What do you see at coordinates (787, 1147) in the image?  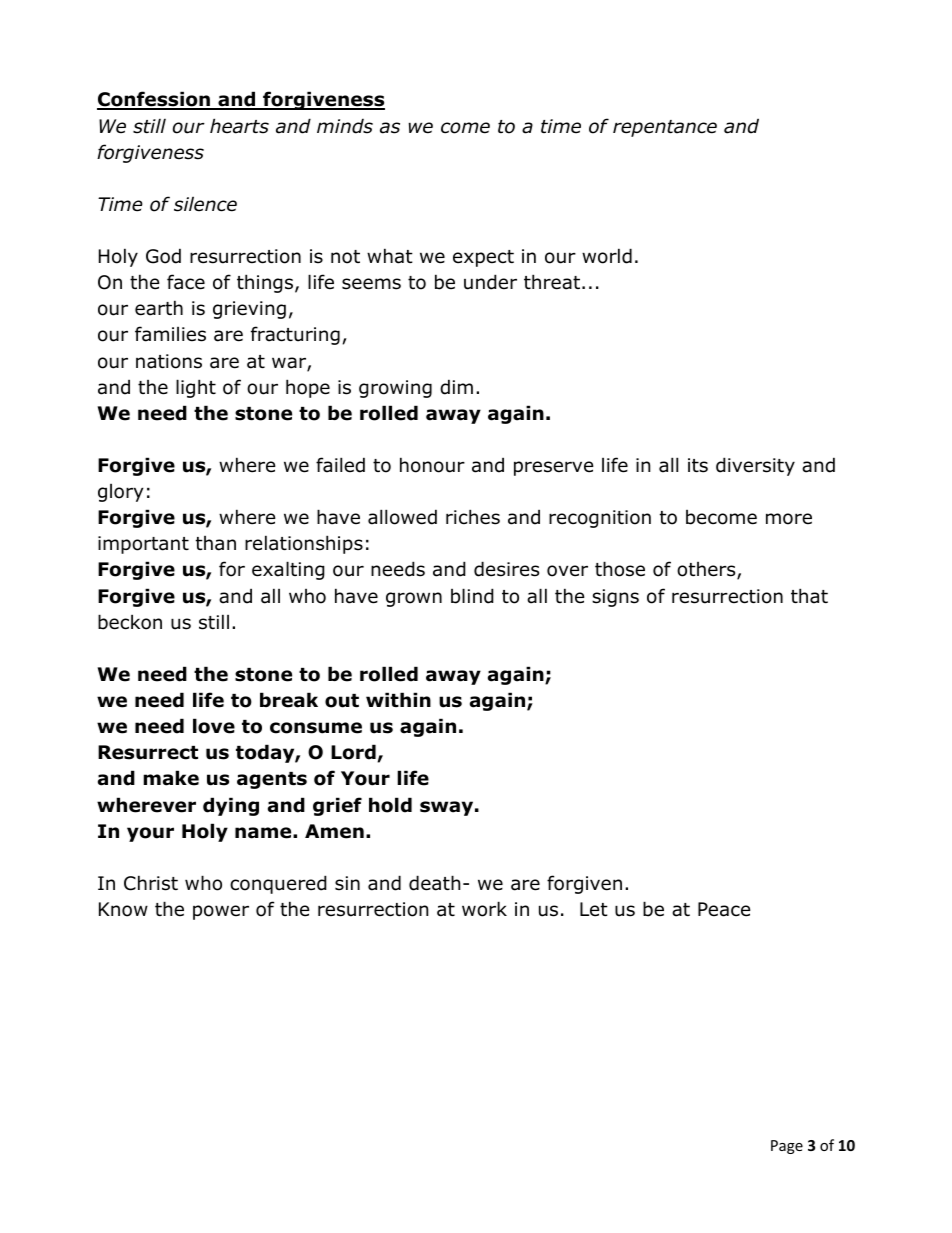 I see `Page` at bounding box center [787, 1147].
